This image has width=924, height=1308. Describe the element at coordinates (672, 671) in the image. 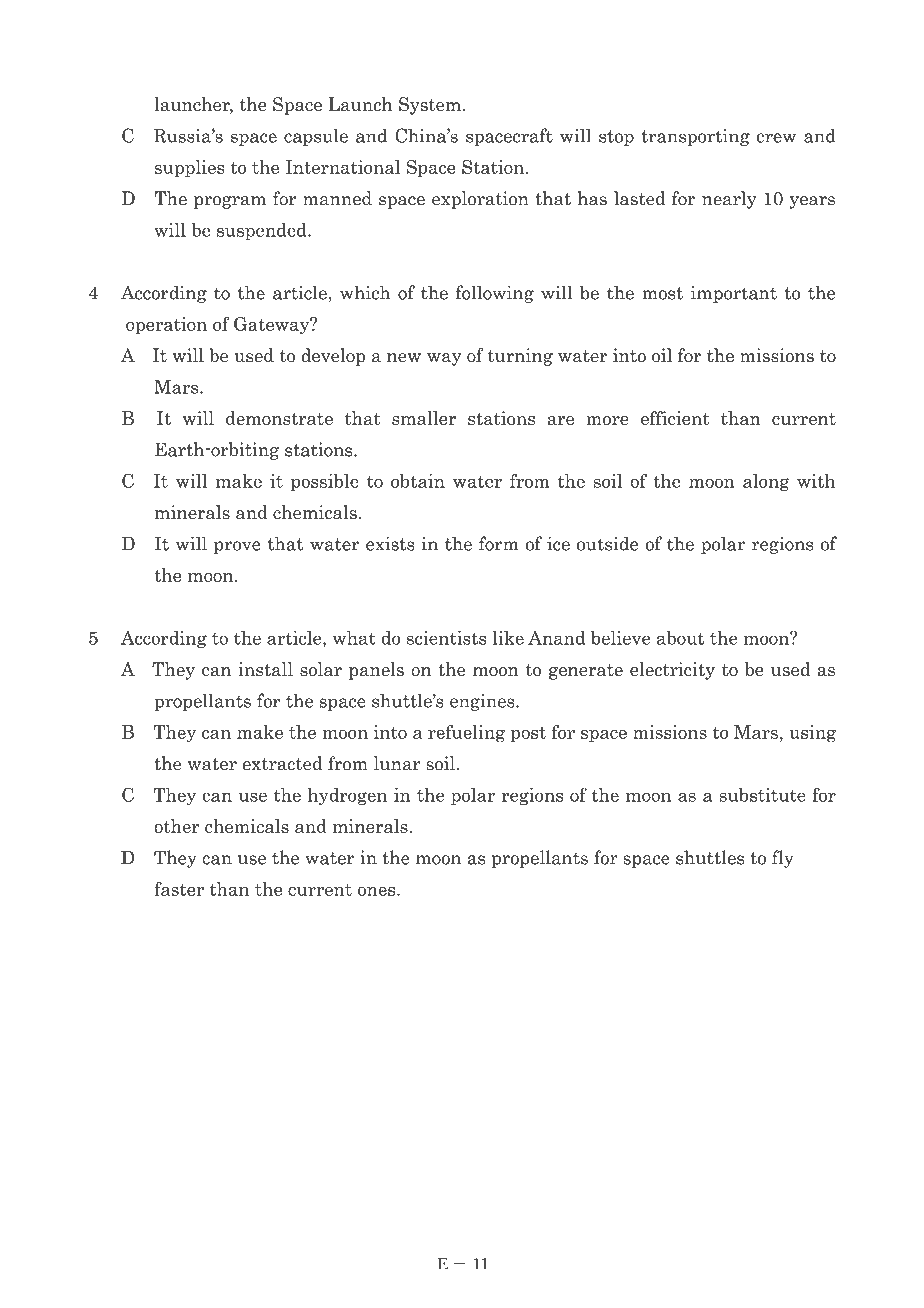

I see `electricity` at that location.
